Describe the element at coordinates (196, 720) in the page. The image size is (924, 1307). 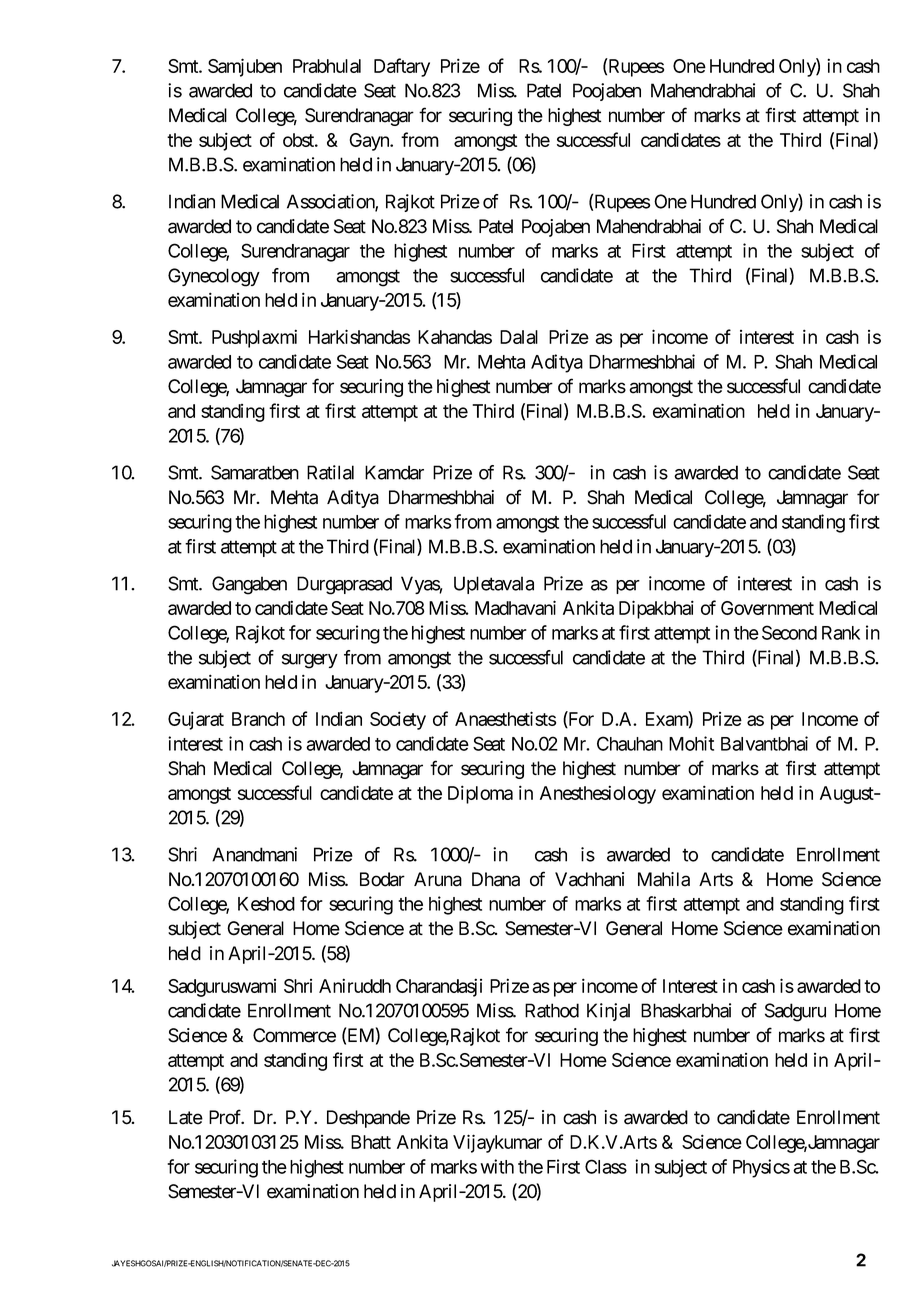
I see `Gujarat` at that location.
